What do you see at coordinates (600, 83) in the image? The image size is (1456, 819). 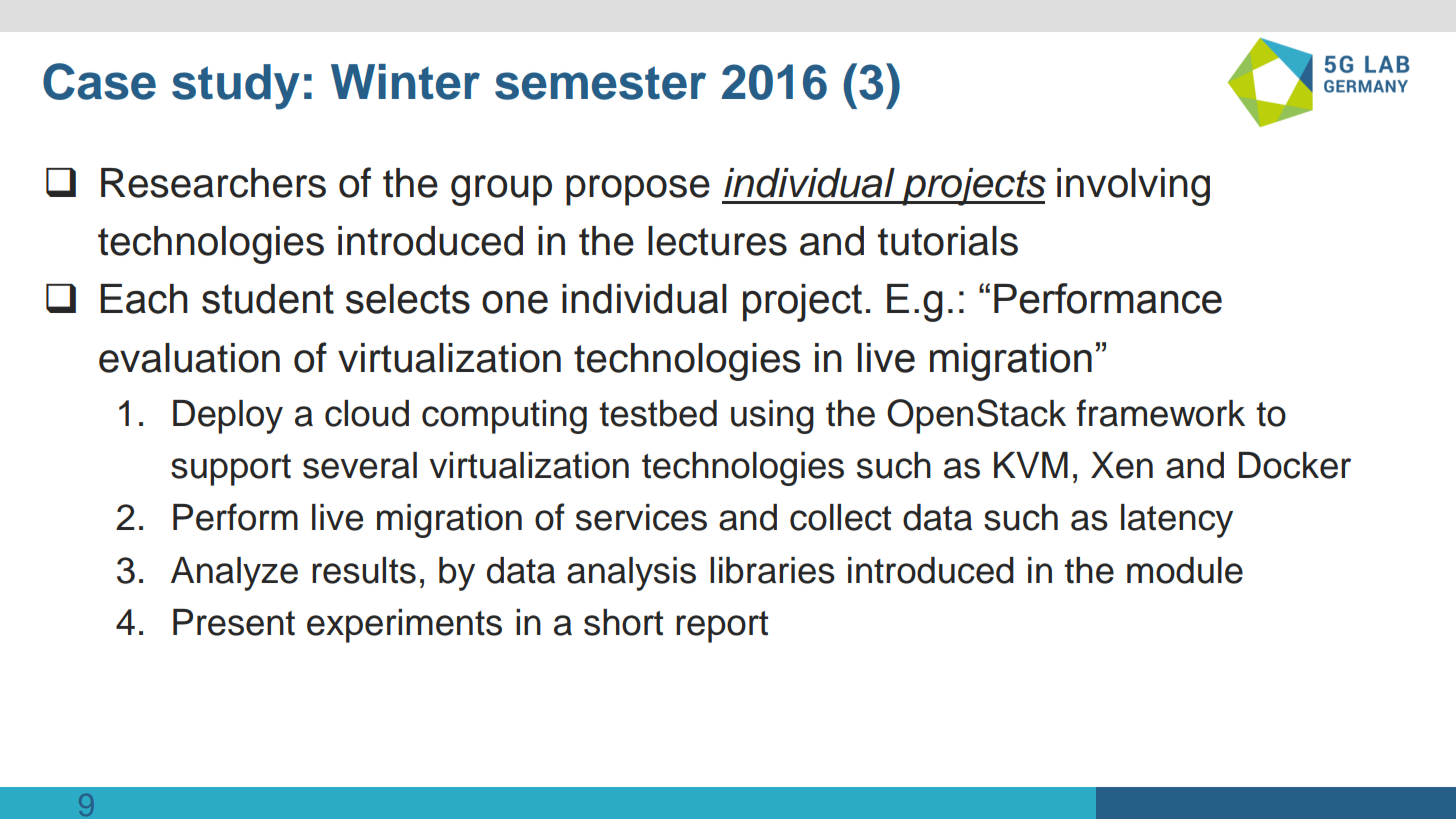 I see `semester` at bounding box center [600, 83].
